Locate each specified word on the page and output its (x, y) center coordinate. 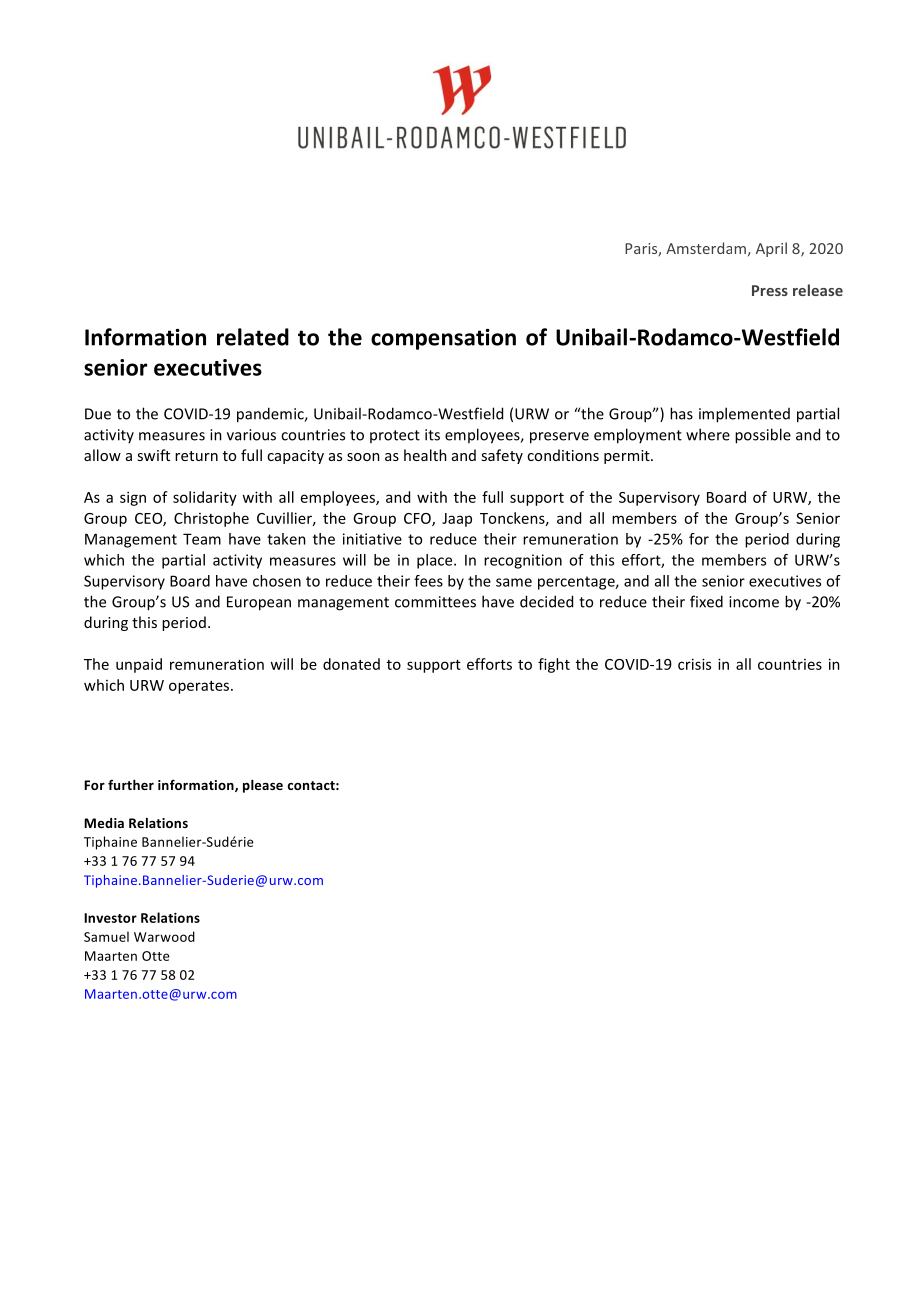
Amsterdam (706, 248)
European (259, 603)
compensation (443, 339)
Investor (110, 918)
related (253, 337)
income (754, 602)
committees (435, 602)
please (263, 786)
